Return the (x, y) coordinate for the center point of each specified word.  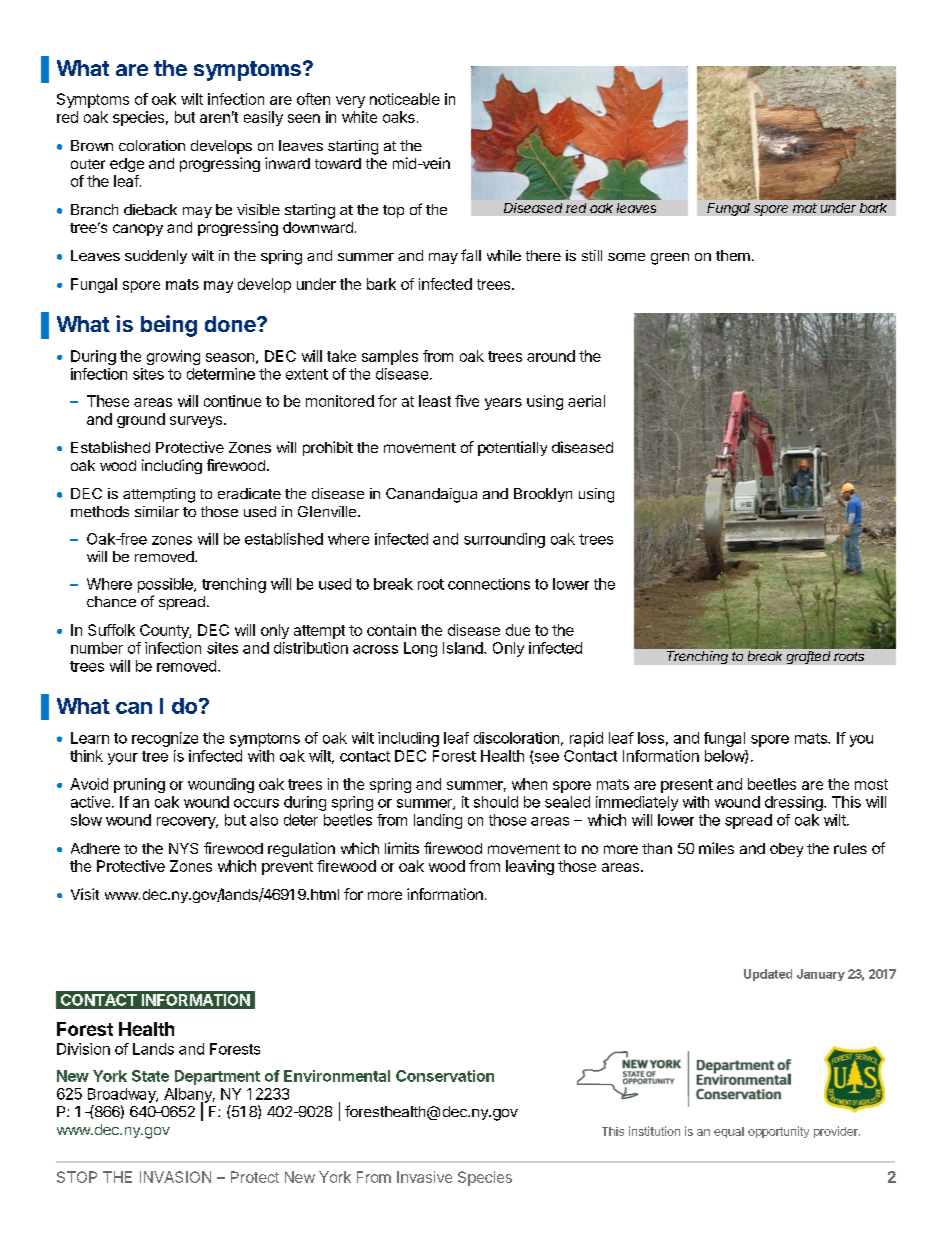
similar (157, 511)
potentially (512, 448)
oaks (399, 117)
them (733, 255)
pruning (139, 785)
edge (127, 165)
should (496, 802)
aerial (586, 401)
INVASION (175, 1177)
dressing (794, 803)
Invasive (424, 1177)
